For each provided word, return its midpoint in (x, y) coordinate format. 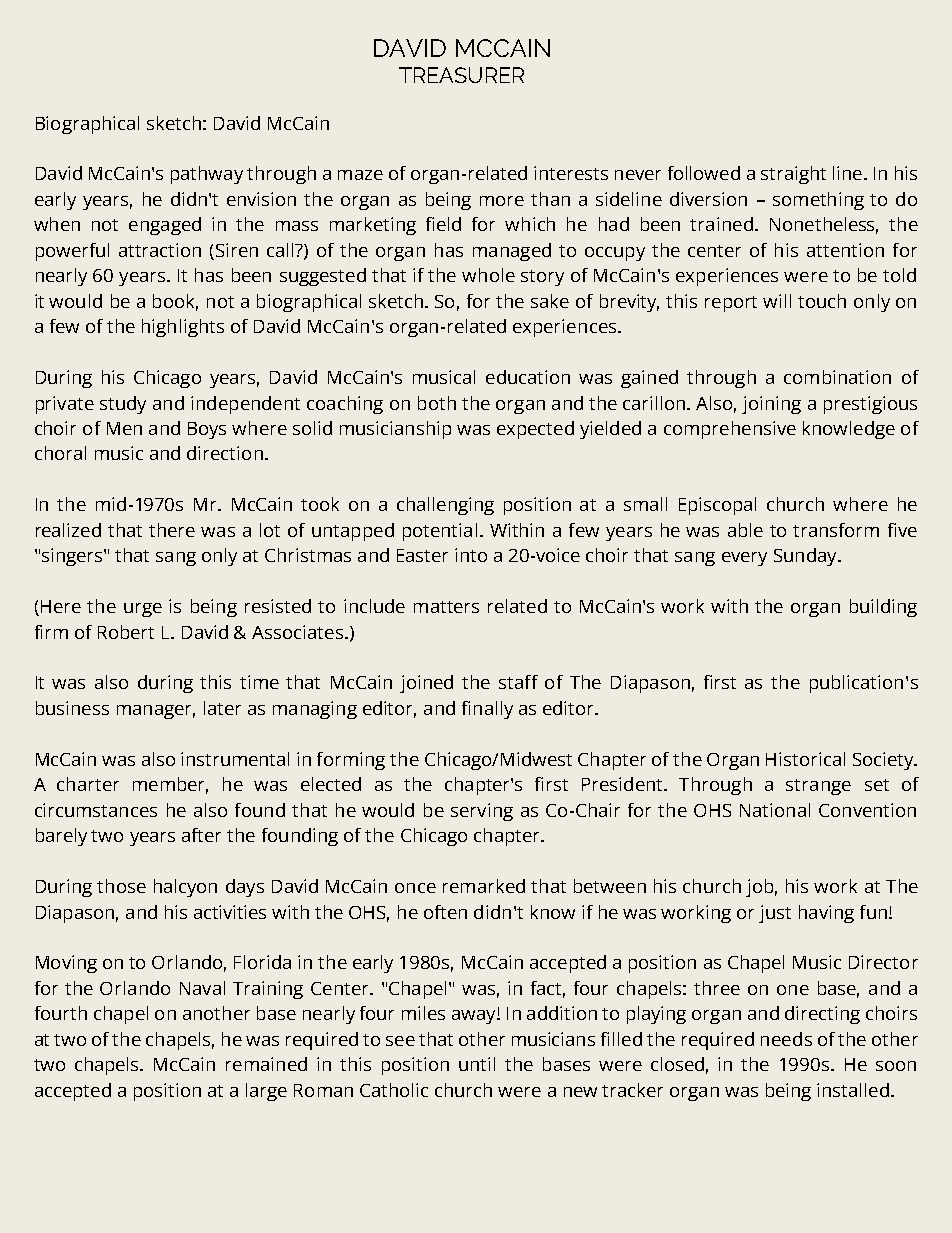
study (123, 405)
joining (771, 405)
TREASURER (461, 75)
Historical (805, 759)
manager (156, 712)
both (437, 403)
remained (266, 1064)
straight (793, 175)
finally (487, 710)
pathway (207, 175)
